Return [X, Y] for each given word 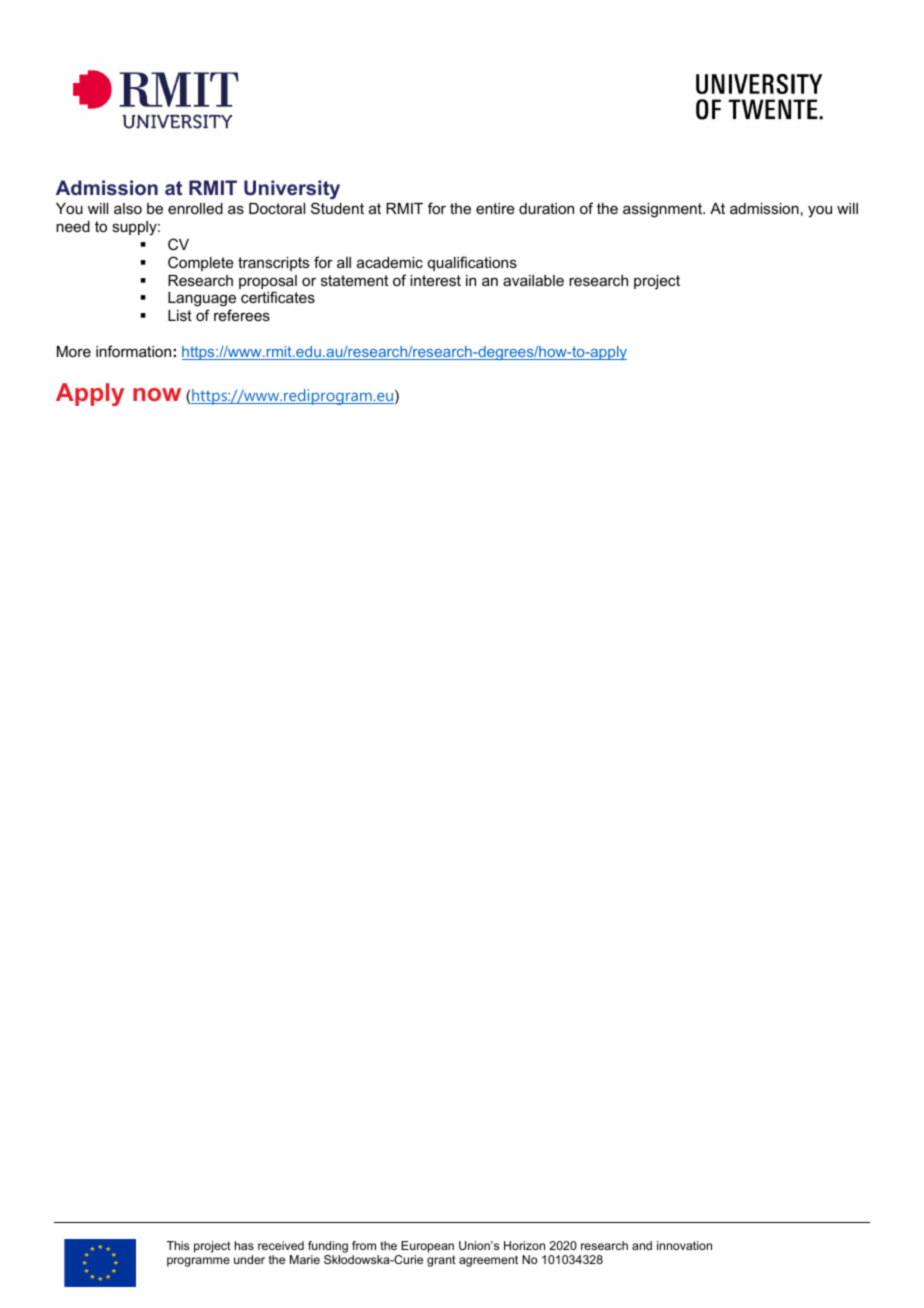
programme [198, 1262]
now [157, 394]
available [533, 280]
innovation [684, 1245]
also [128, 208]
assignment [663, 210]
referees [242, 315]
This [178, 1245]
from [364, 1245]
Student [337, 208]
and [642, 1245]
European [426, 1248]
